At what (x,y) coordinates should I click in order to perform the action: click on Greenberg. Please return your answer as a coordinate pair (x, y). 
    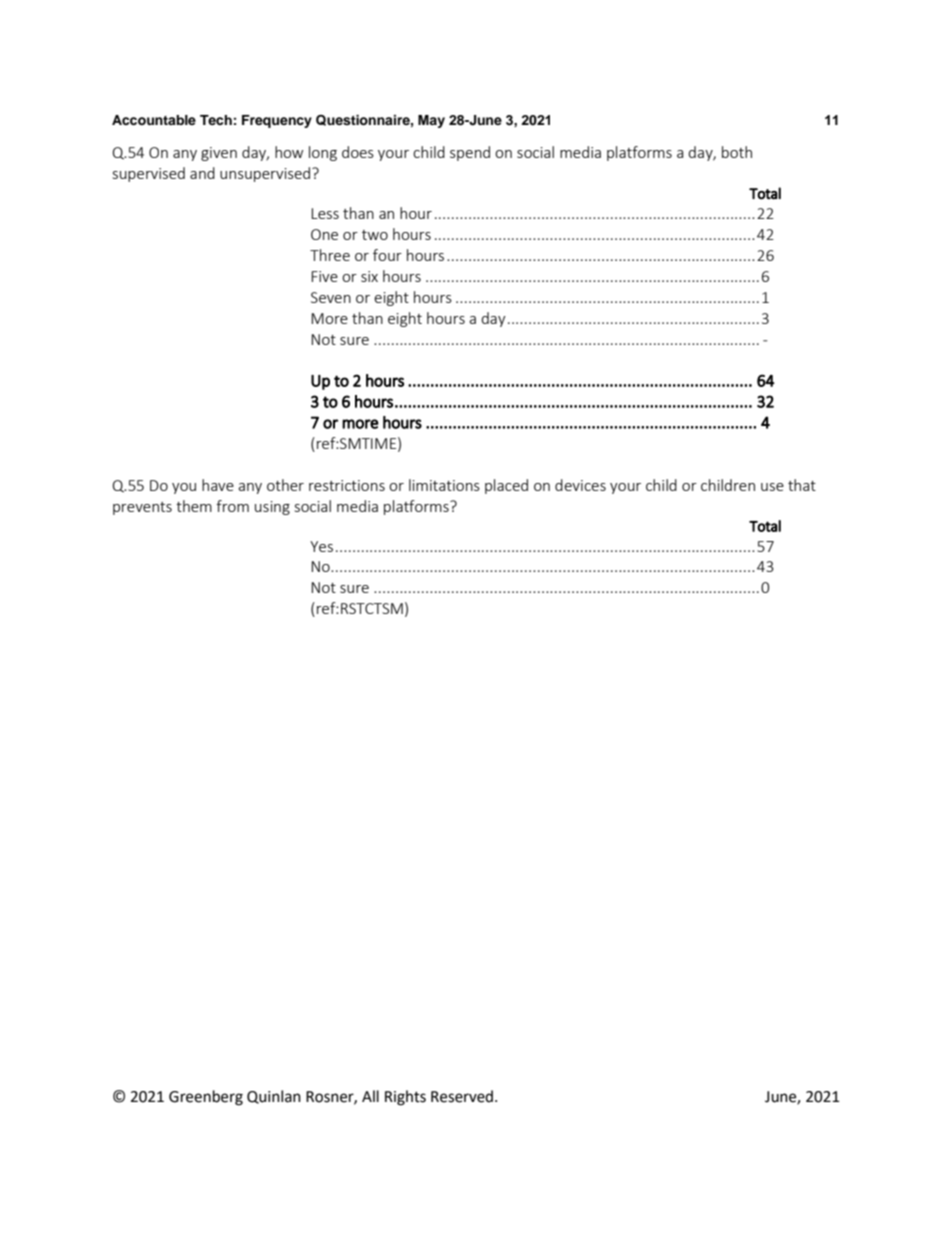
    Looking at the image, I should click on (206, 1098).
